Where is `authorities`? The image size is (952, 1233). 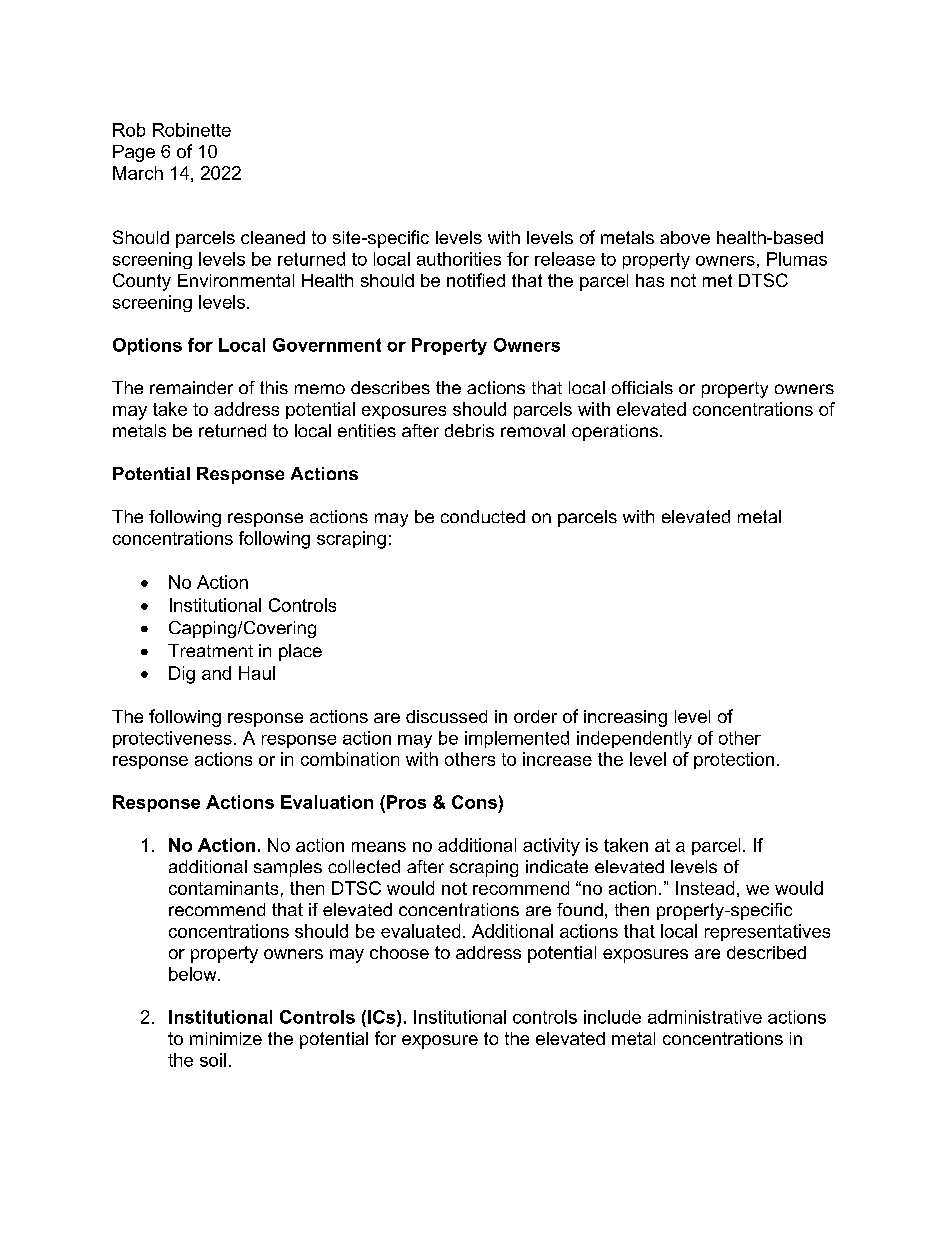
authorities is located at coordinates (459, 259).
